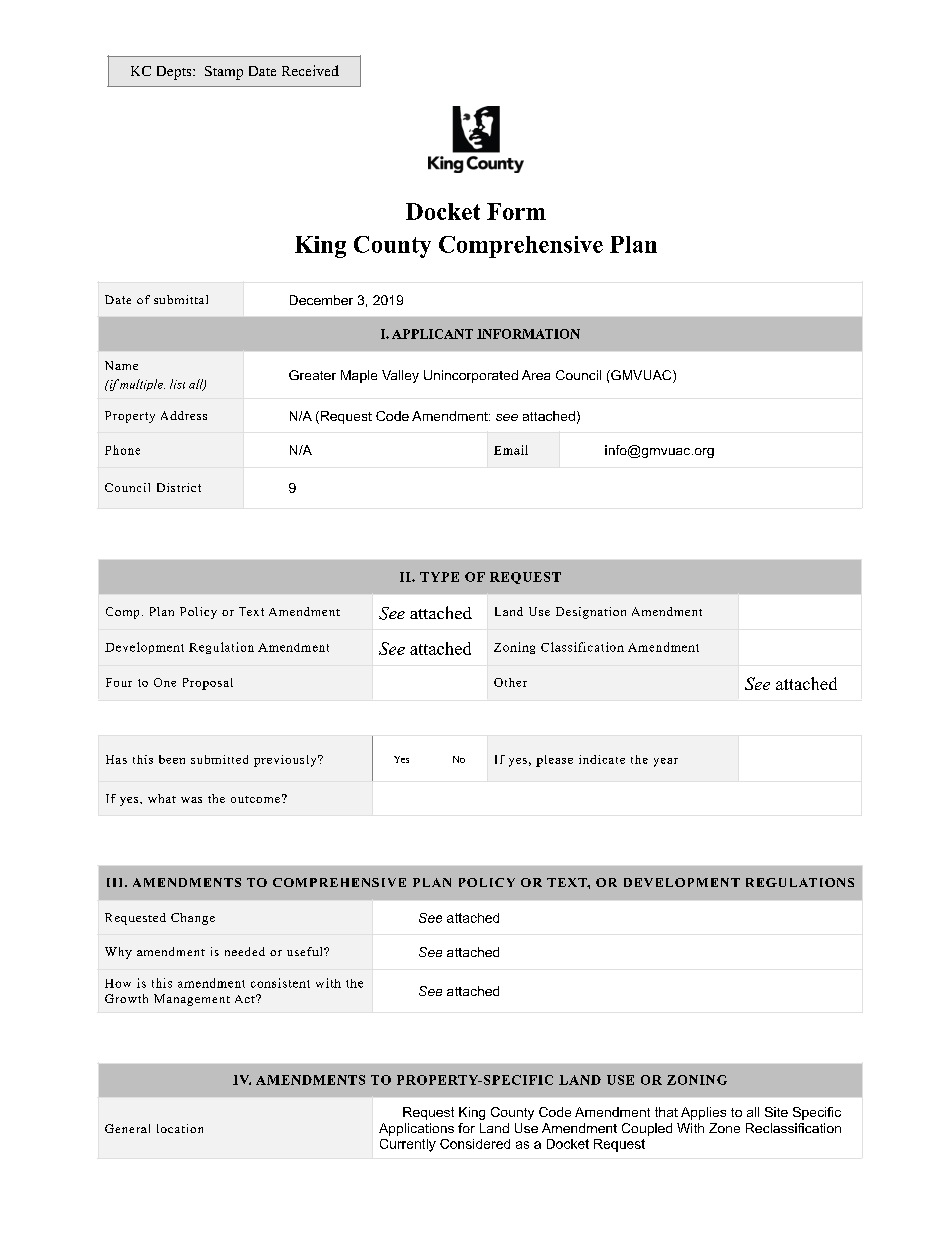 This page has width=952, height=1233. What do you see at coordinates (224, 73) in the page?
I see `Stamp` at bounding box center [224, 73].
